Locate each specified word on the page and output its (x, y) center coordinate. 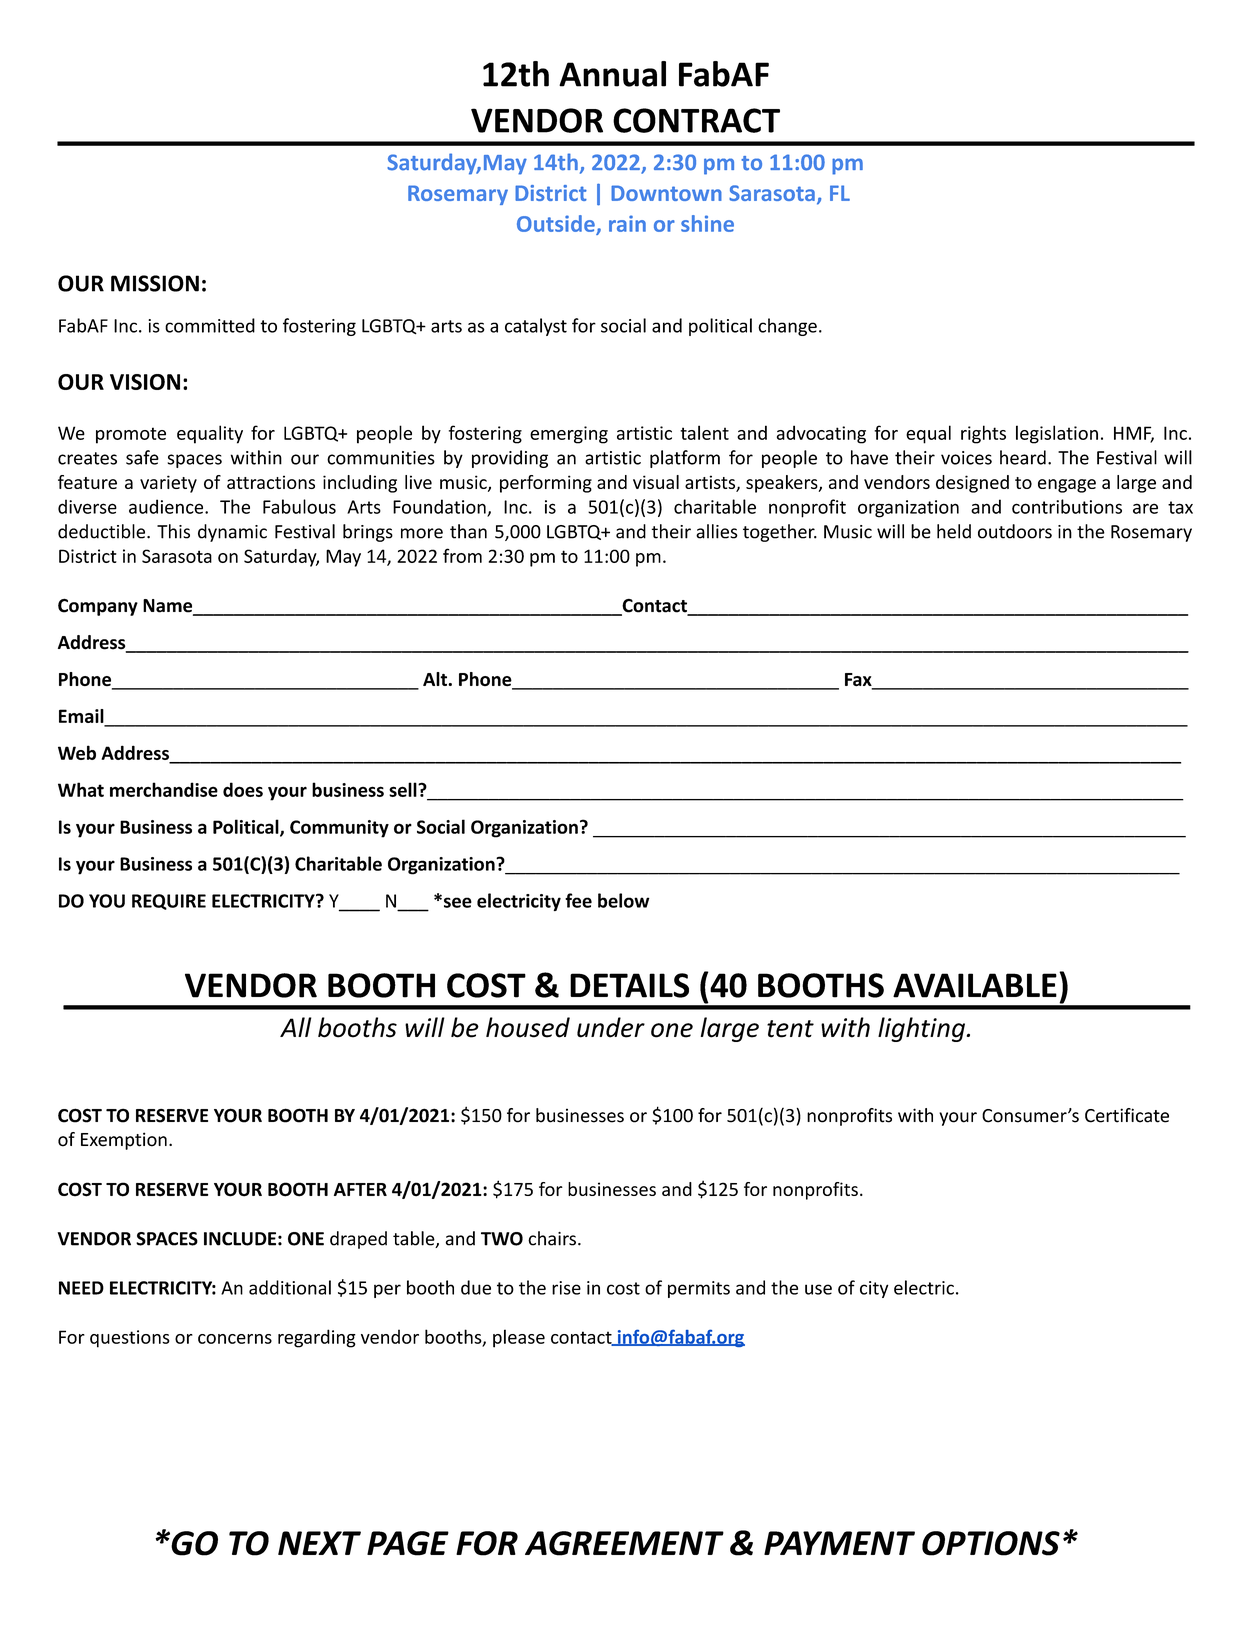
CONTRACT (696, 120)
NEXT (319, 1543)
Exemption (124, 1141)
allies (717, 531)
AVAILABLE (975, 985)
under (611, 1027)
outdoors (1015, 531)
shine (707, 223)
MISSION (155, 283)
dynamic (232, 533)
